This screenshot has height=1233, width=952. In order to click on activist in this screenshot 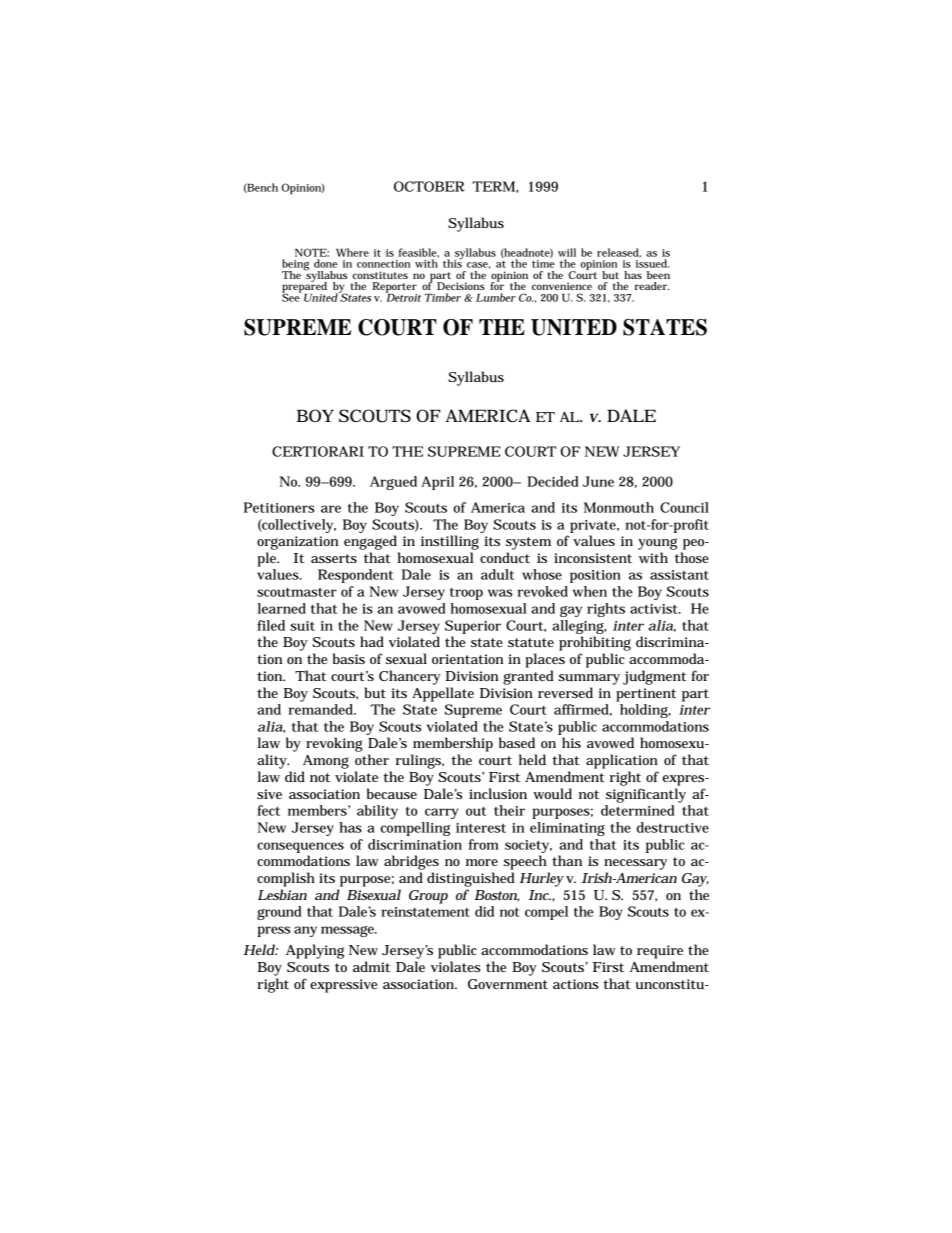, I will do `click(655, 609)`.
